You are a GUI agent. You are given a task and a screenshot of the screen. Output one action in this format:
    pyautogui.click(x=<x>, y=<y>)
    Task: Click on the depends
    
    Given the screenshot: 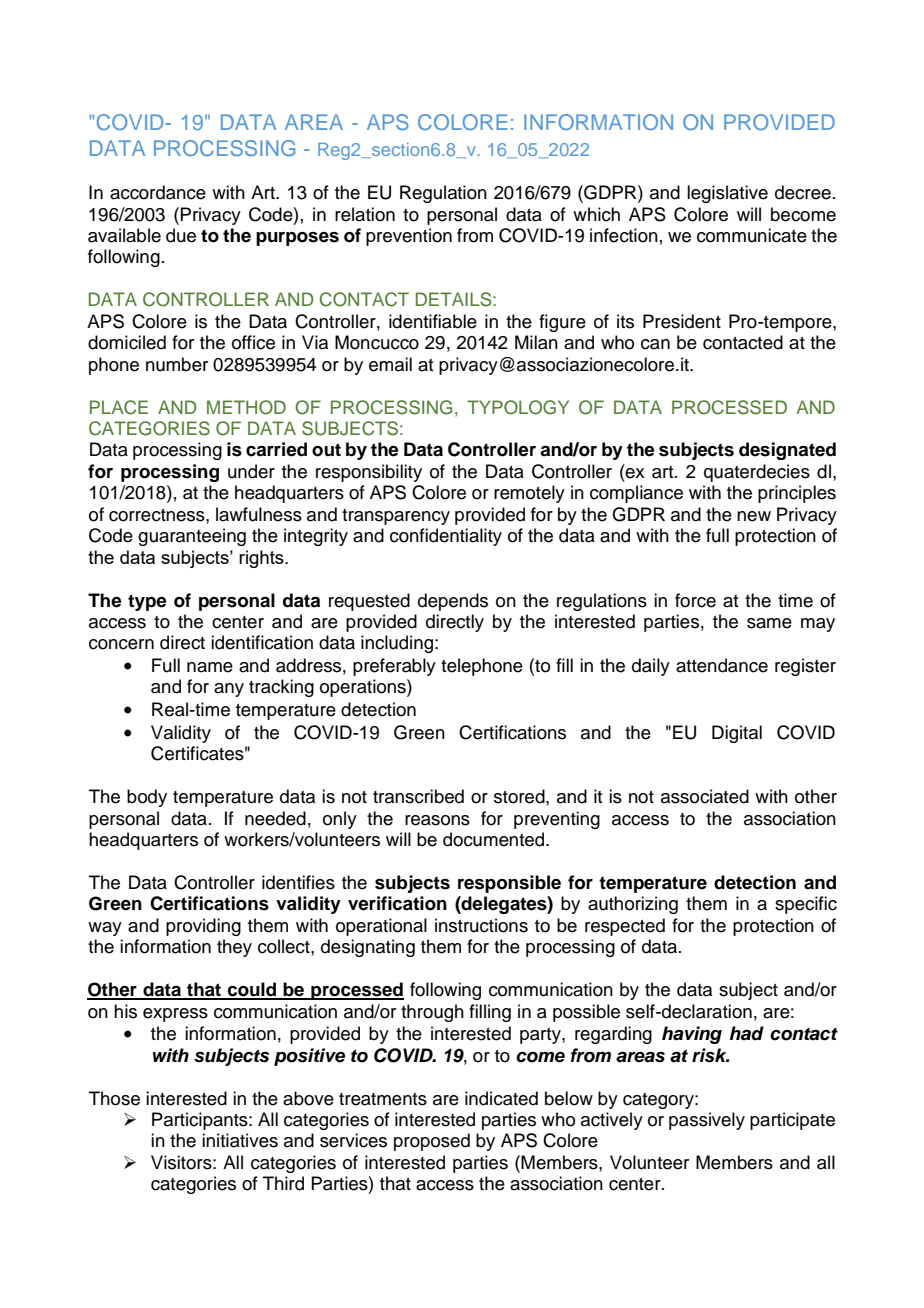 What is the action you would take?
    pyautogui.click(x=453, y=602)
